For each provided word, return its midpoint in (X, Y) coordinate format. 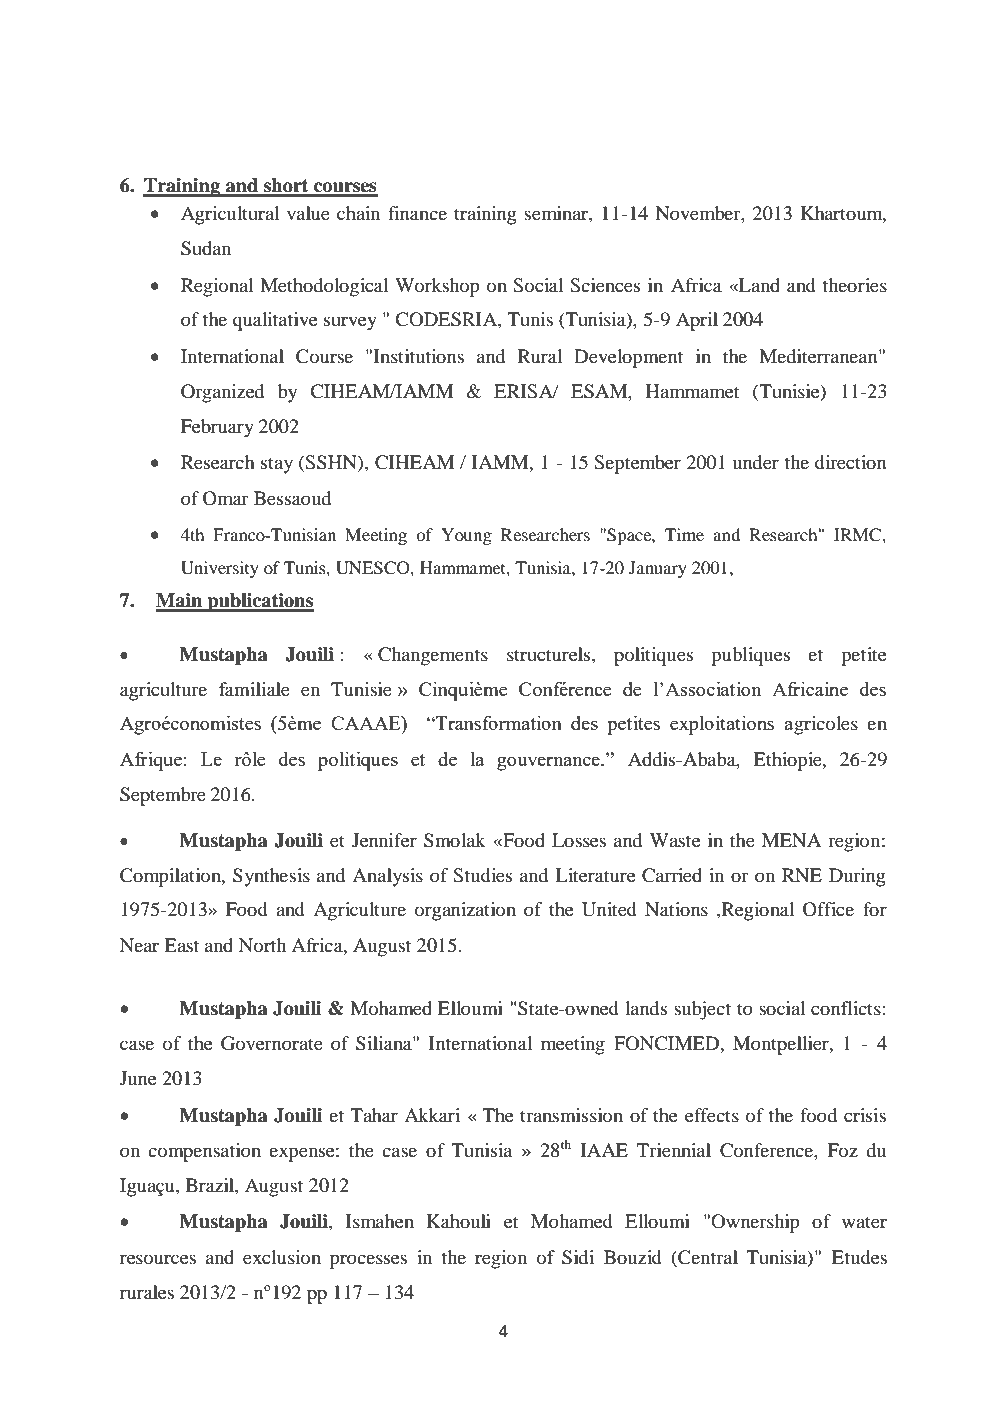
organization (465, 911)
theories (854, 285)
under (756, 462)
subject (702, 1010)
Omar (225, 498)
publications (259, 602)
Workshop (437, 287)
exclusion (282, 1257)
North (262, 945)
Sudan (206, 248)
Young (466, 536)
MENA (792, 840)
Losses (579, 840)
